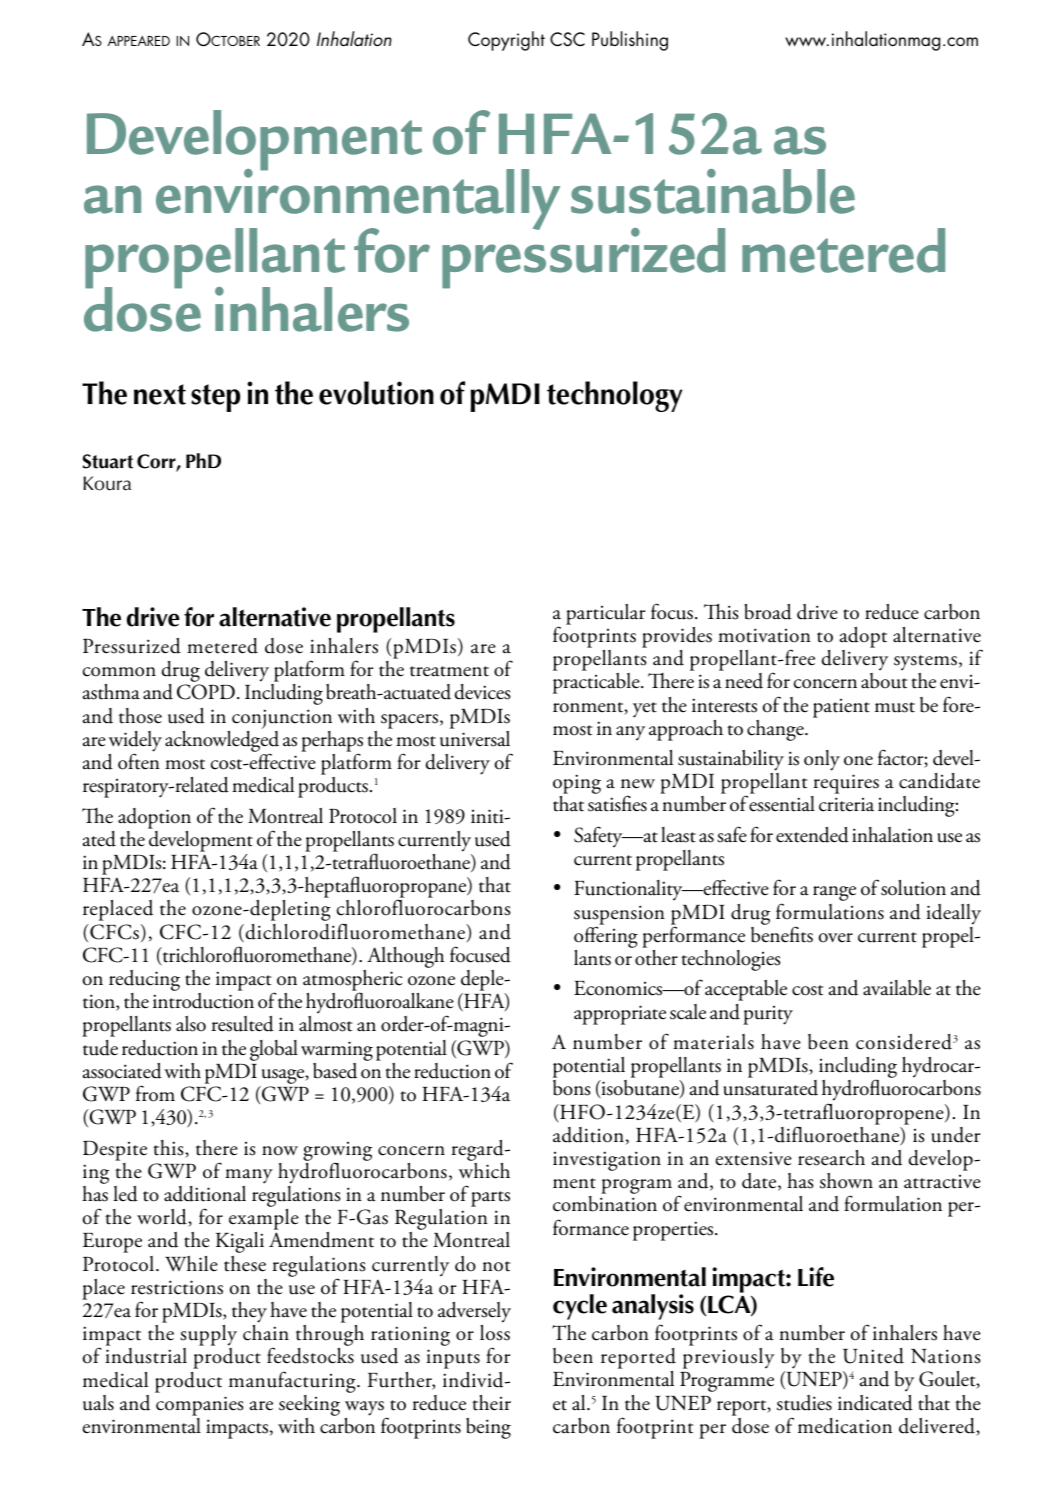 This document has height=1503, width=1063. What do you see at coordinates (620, 1015) in the document?
I see `appropriate` at bounding box center [620, 1015].
